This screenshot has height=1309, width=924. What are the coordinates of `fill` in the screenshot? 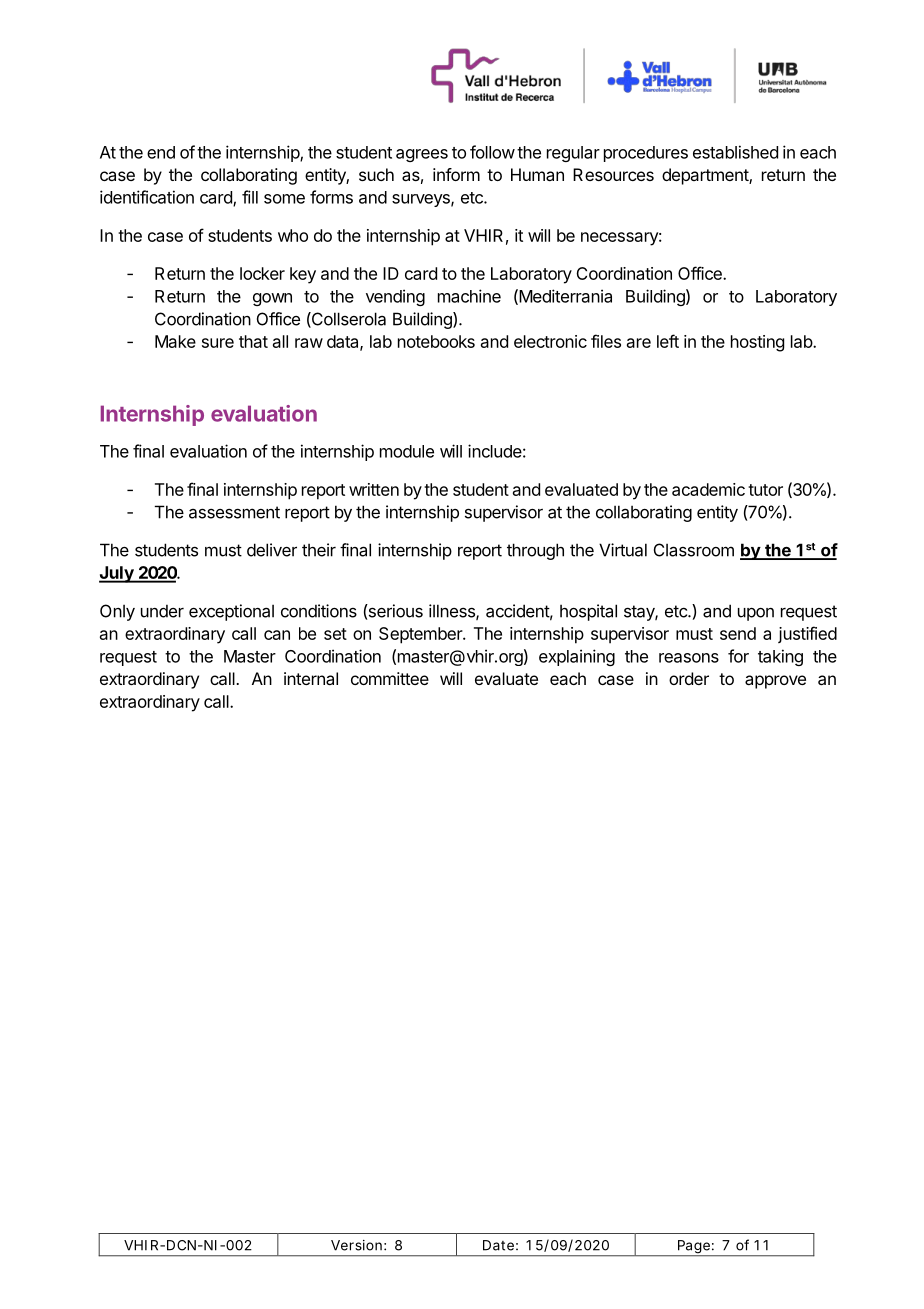 It's located at (250, 197).
